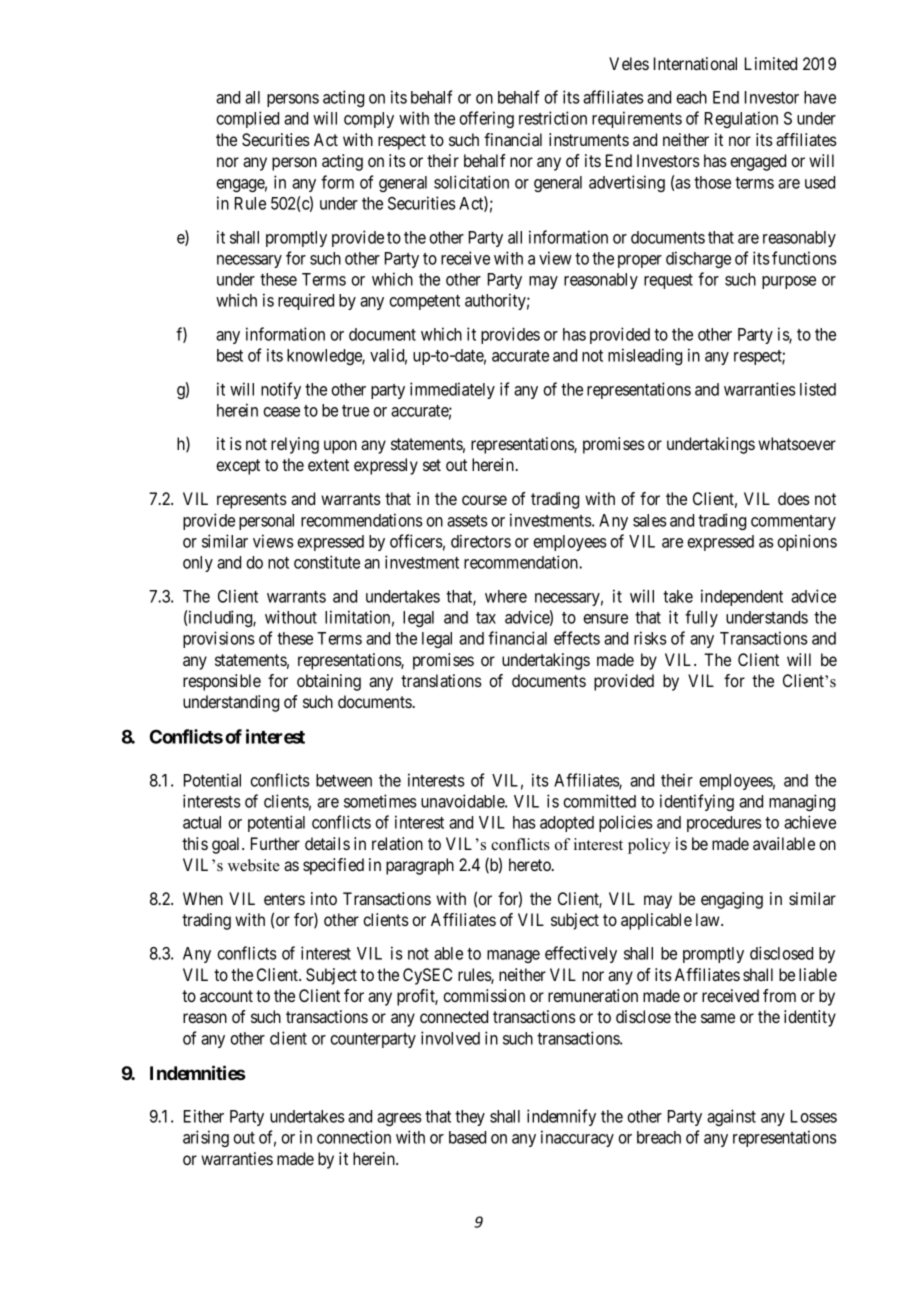 Image resolution: width=924 pixels, height=1308 pixels. What do you see at coordinates (486, 119) in the image?
I see `offering` at bounding box center [486, 119].
